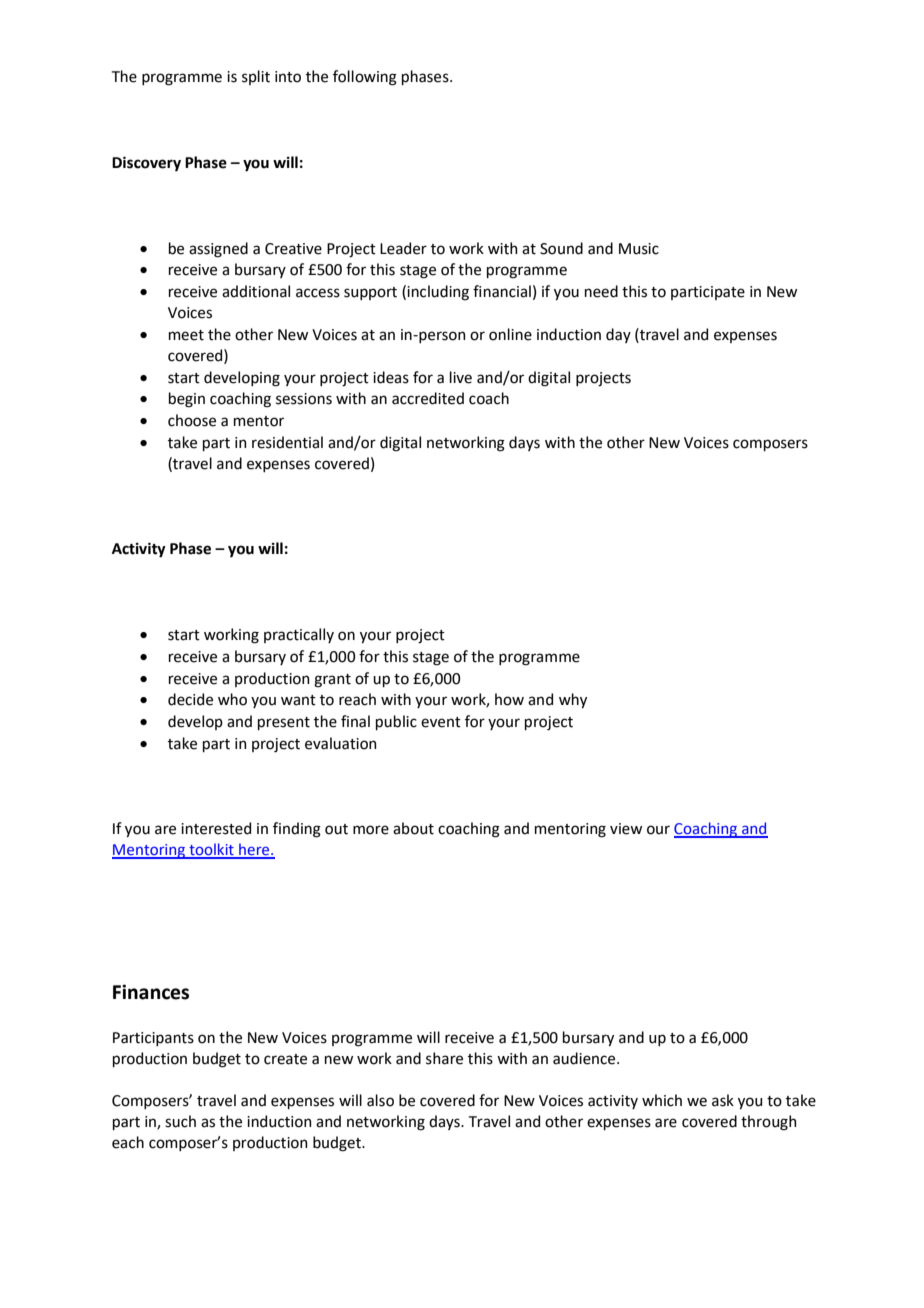  What do you see at coordinates (192, 420) in the screenshot?
I see `choose` at bounding box center [192, 420].
